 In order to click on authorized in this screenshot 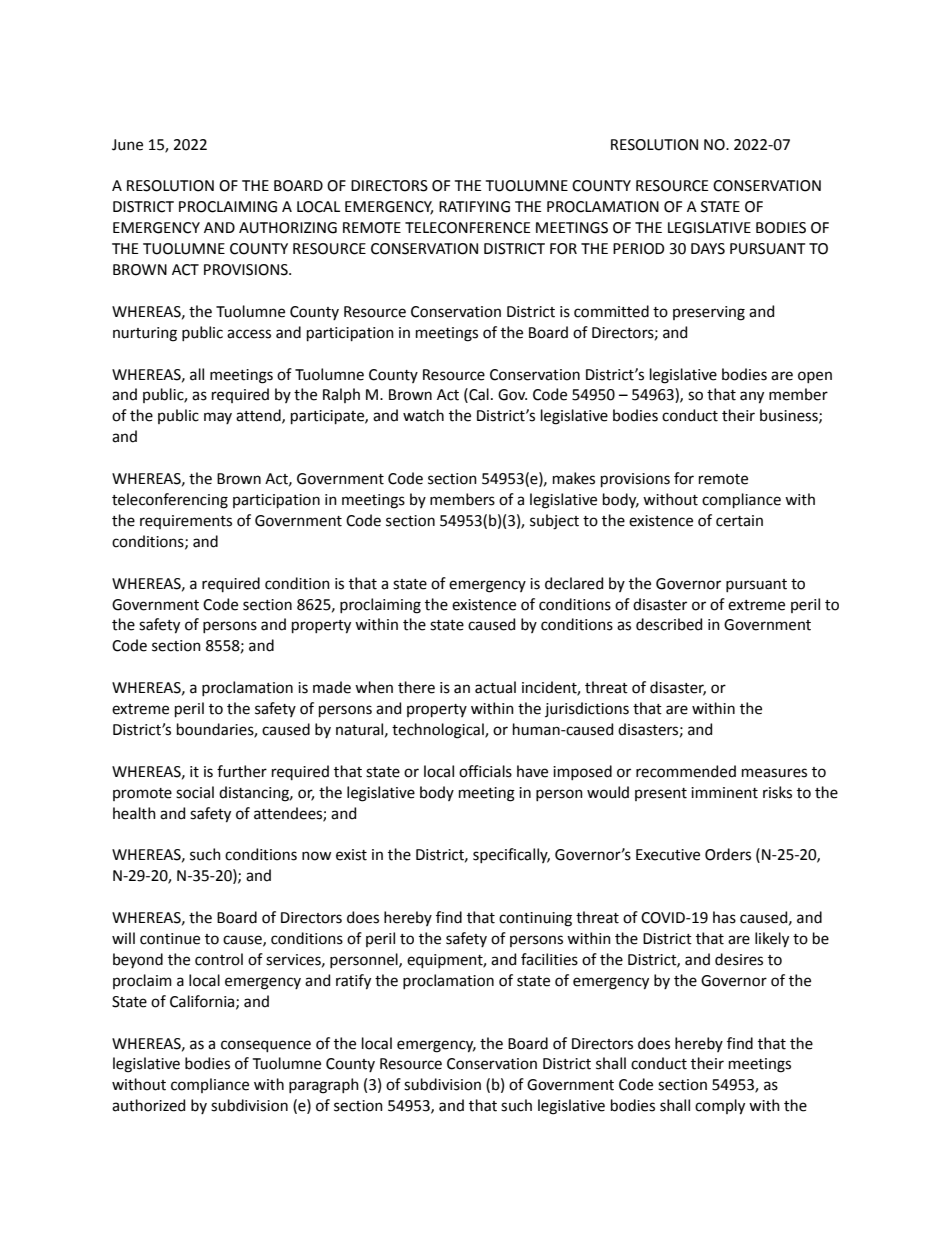, I will do `click(148, 1105)`.
